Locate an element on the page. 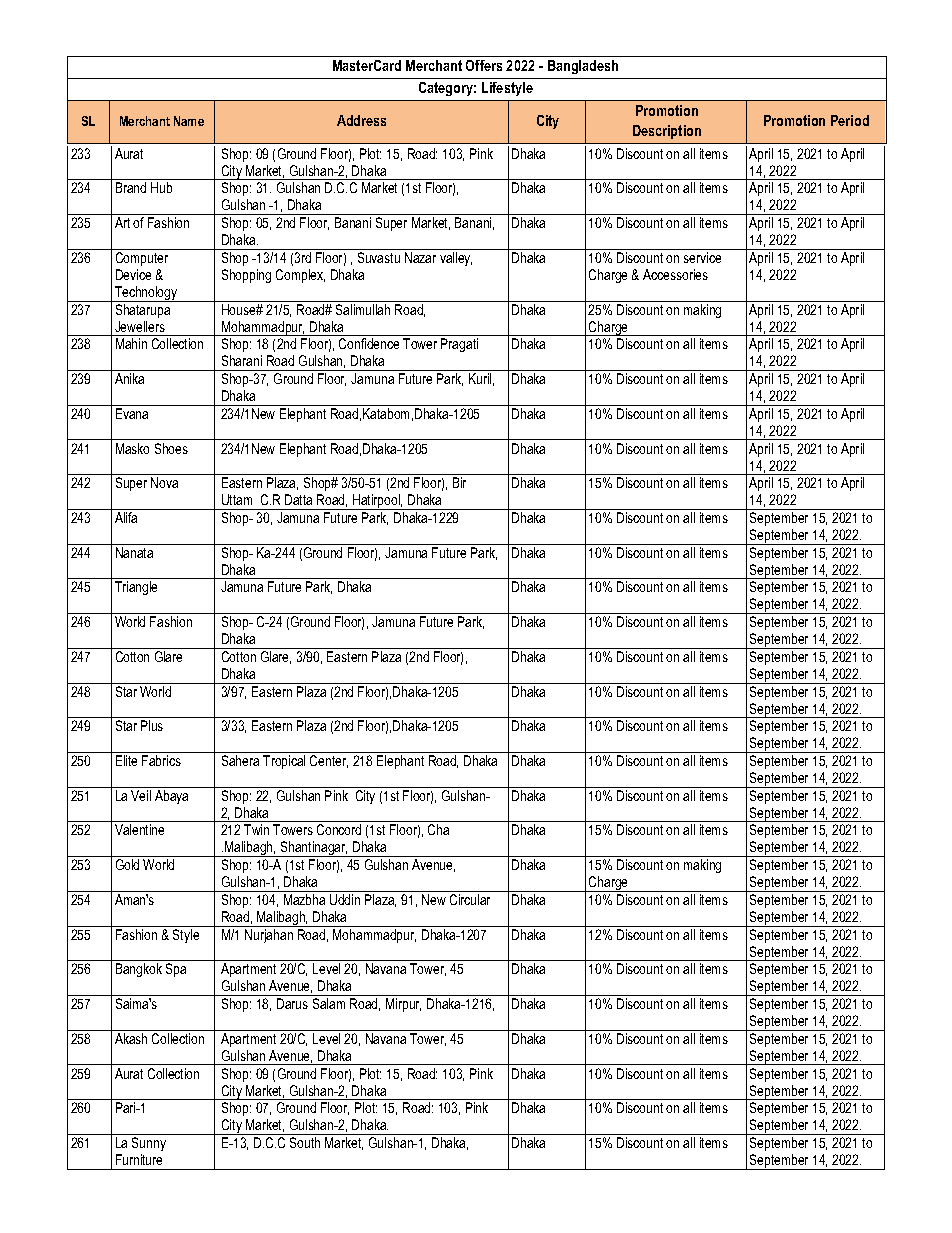 This image has width=952, height=1233. Offers is located at coordinates (484, 65).
